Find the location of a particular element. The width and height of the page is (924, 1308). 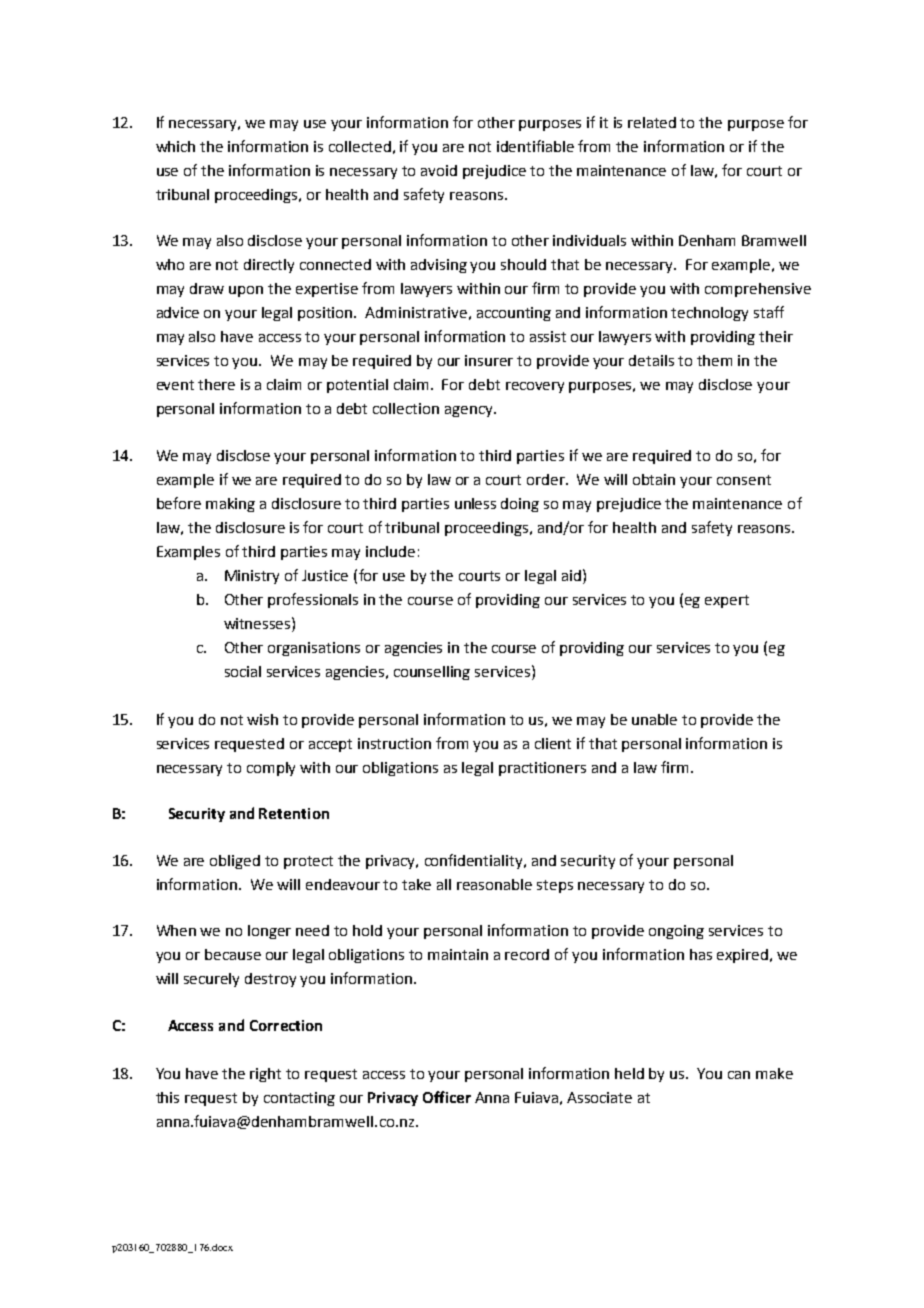

avoid is located at coordinates (439, 170).
